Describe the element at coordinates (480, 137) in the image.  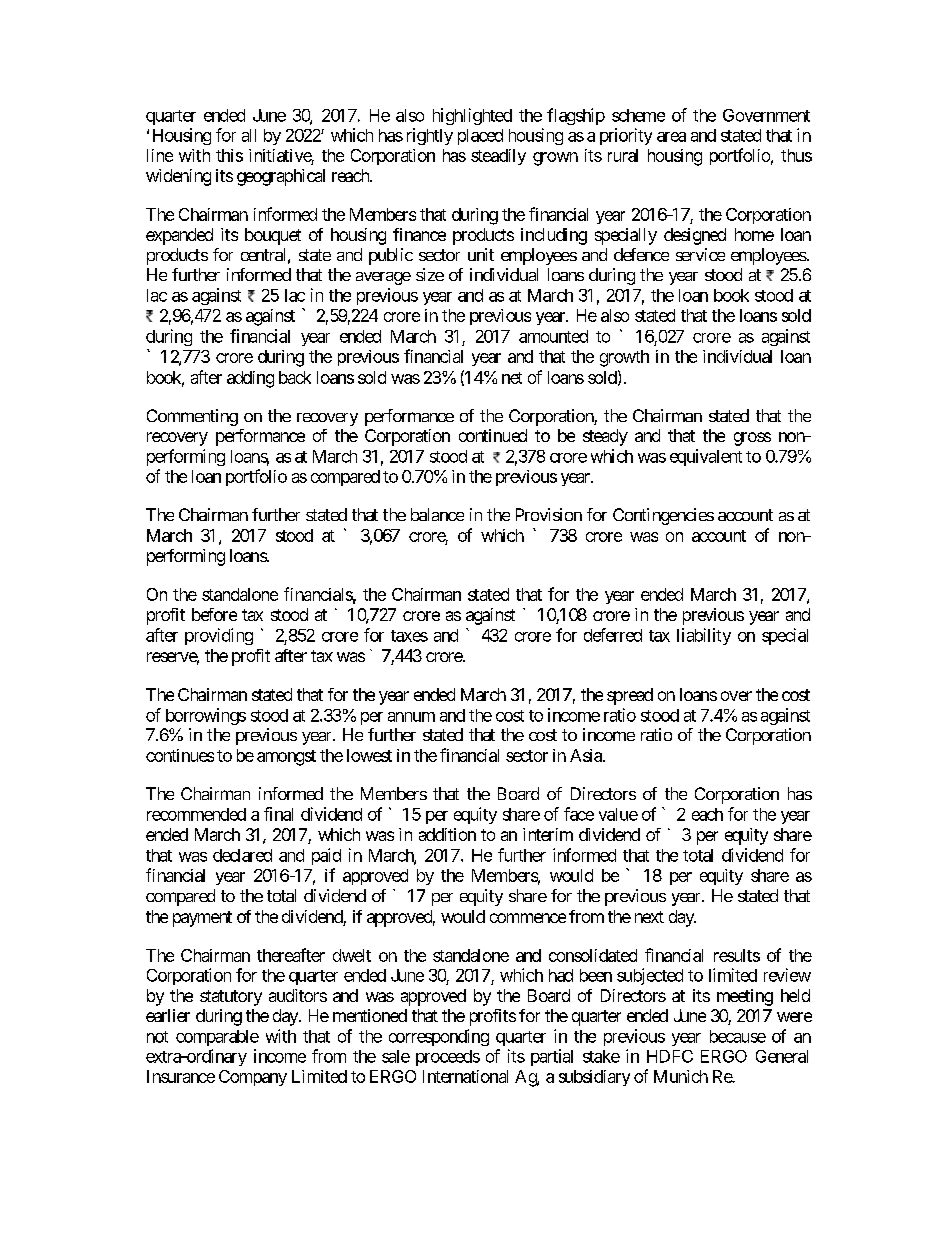
I see `placed` at that location.
